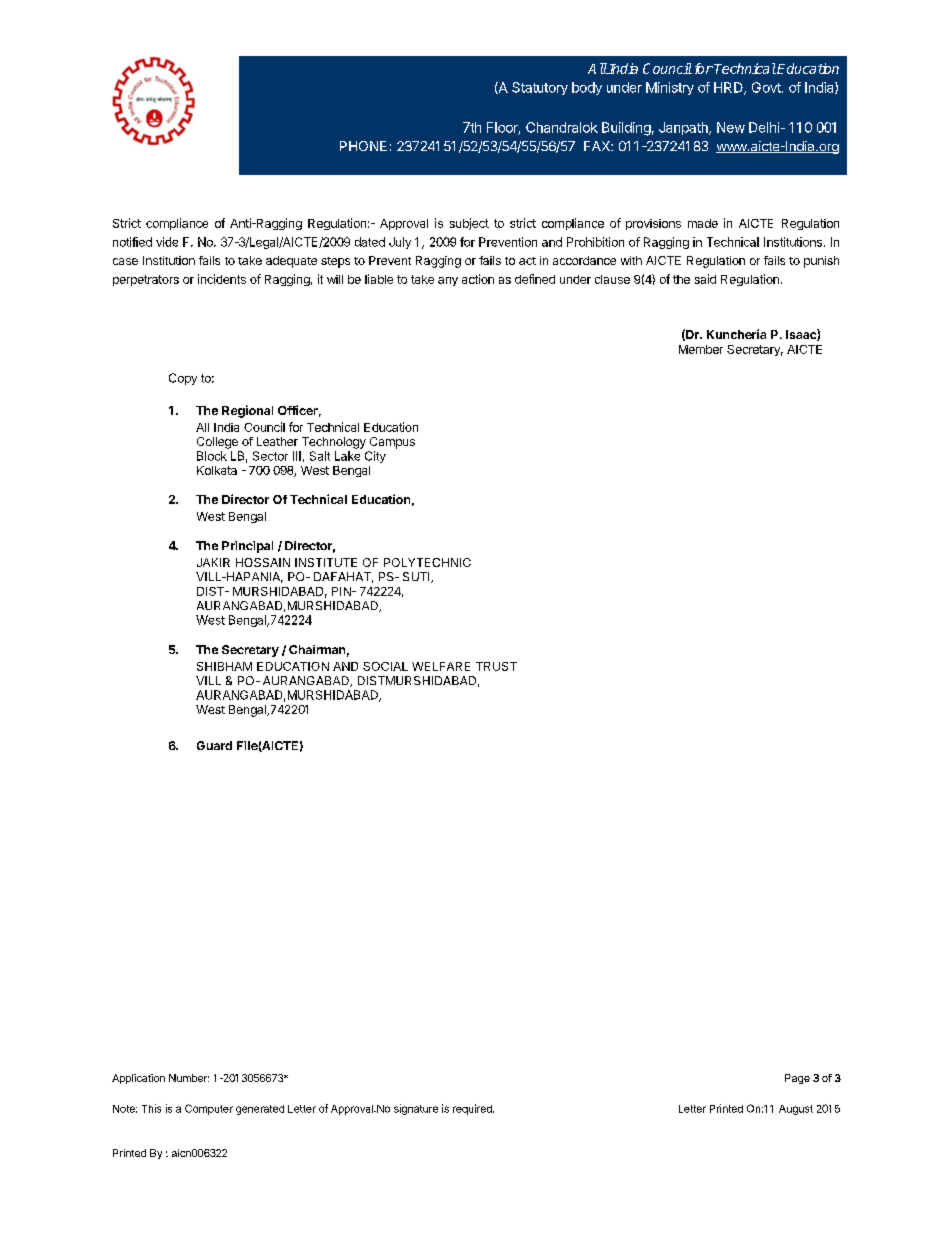 The width and height of the screenshot is (952, 1233). Describe the element at coordinates (247, 547) in the screenshot. I see `Principal` at that location.
